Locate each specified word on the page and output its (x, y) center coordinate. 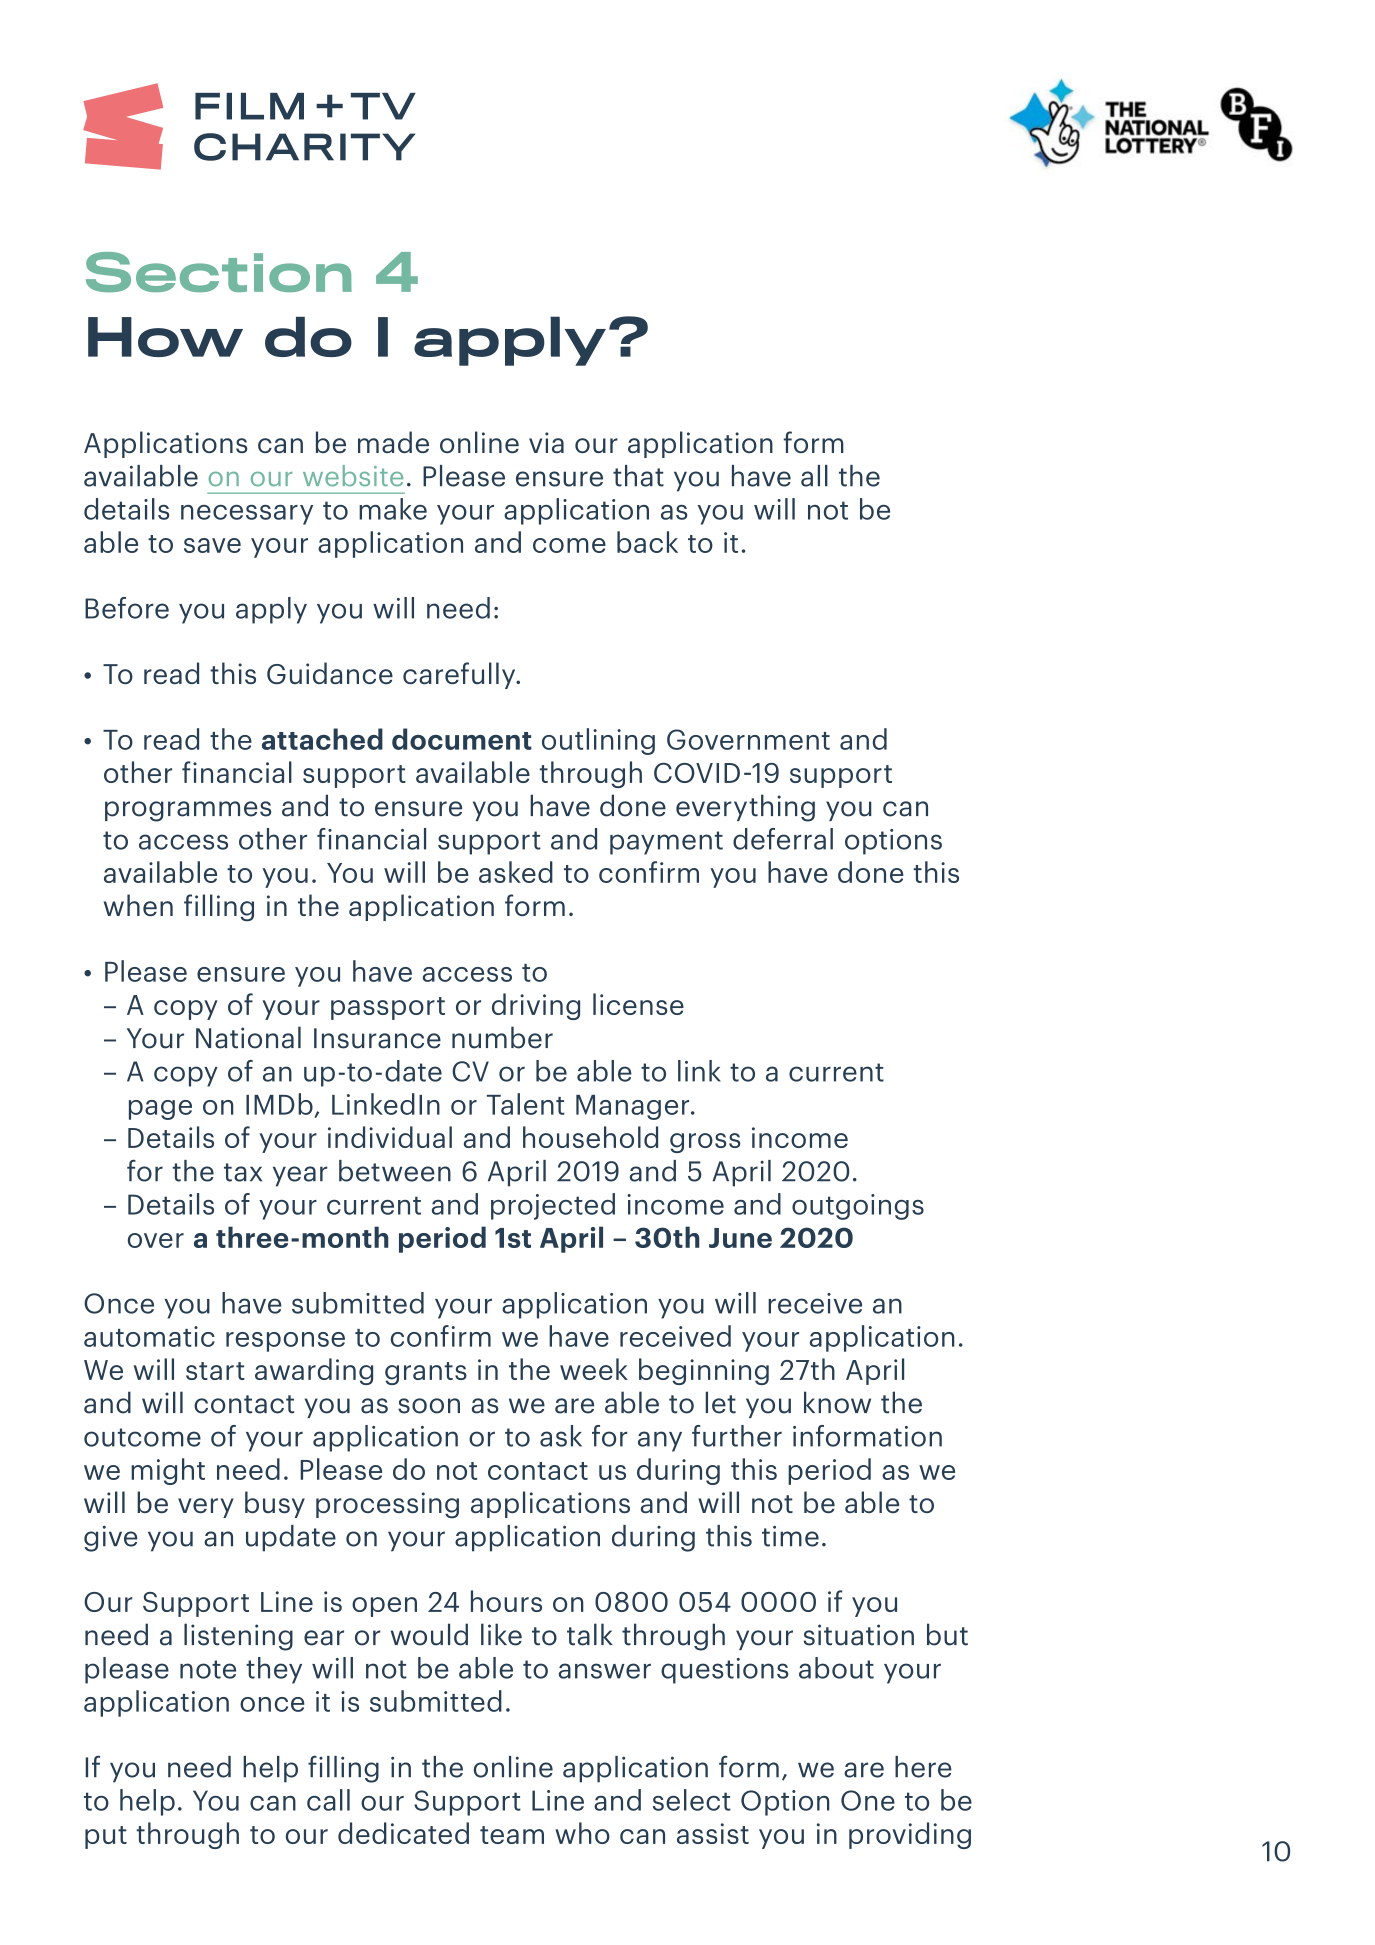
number (502, 1037)
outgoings (858, 1207)
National (248, 1037)
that (638, 476)
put (106, 1837)
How (165, 337)
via (546, 442)
